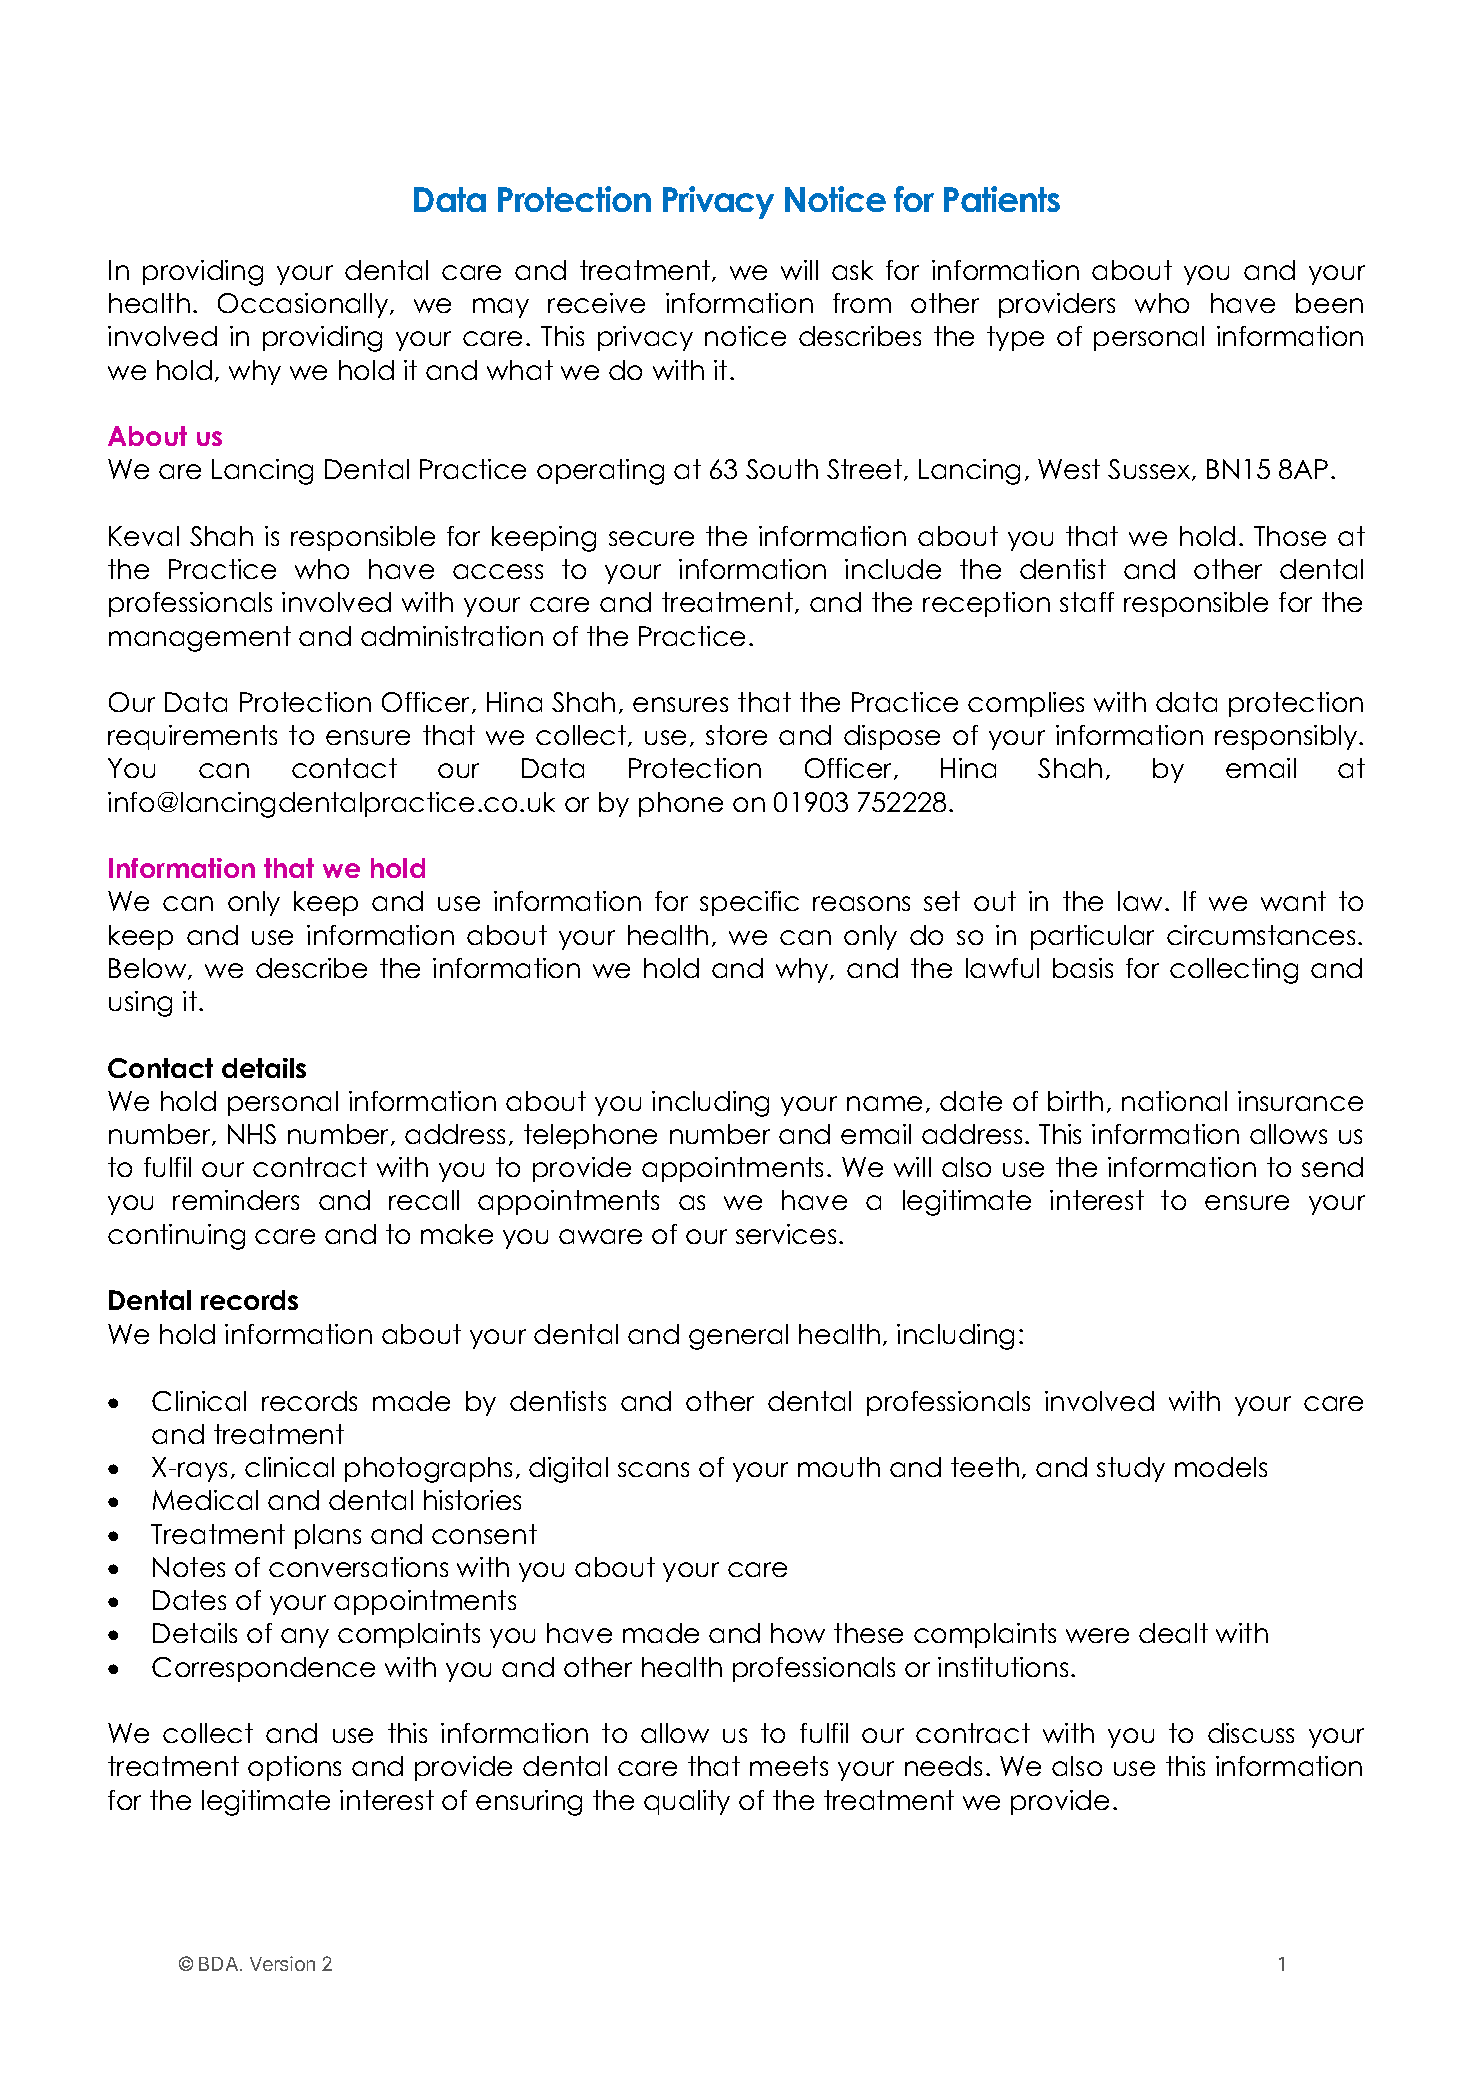 The image size is (1467, 2075). Describe the element at coordinates (852, 270) in the page. I see `ask` at that location.
